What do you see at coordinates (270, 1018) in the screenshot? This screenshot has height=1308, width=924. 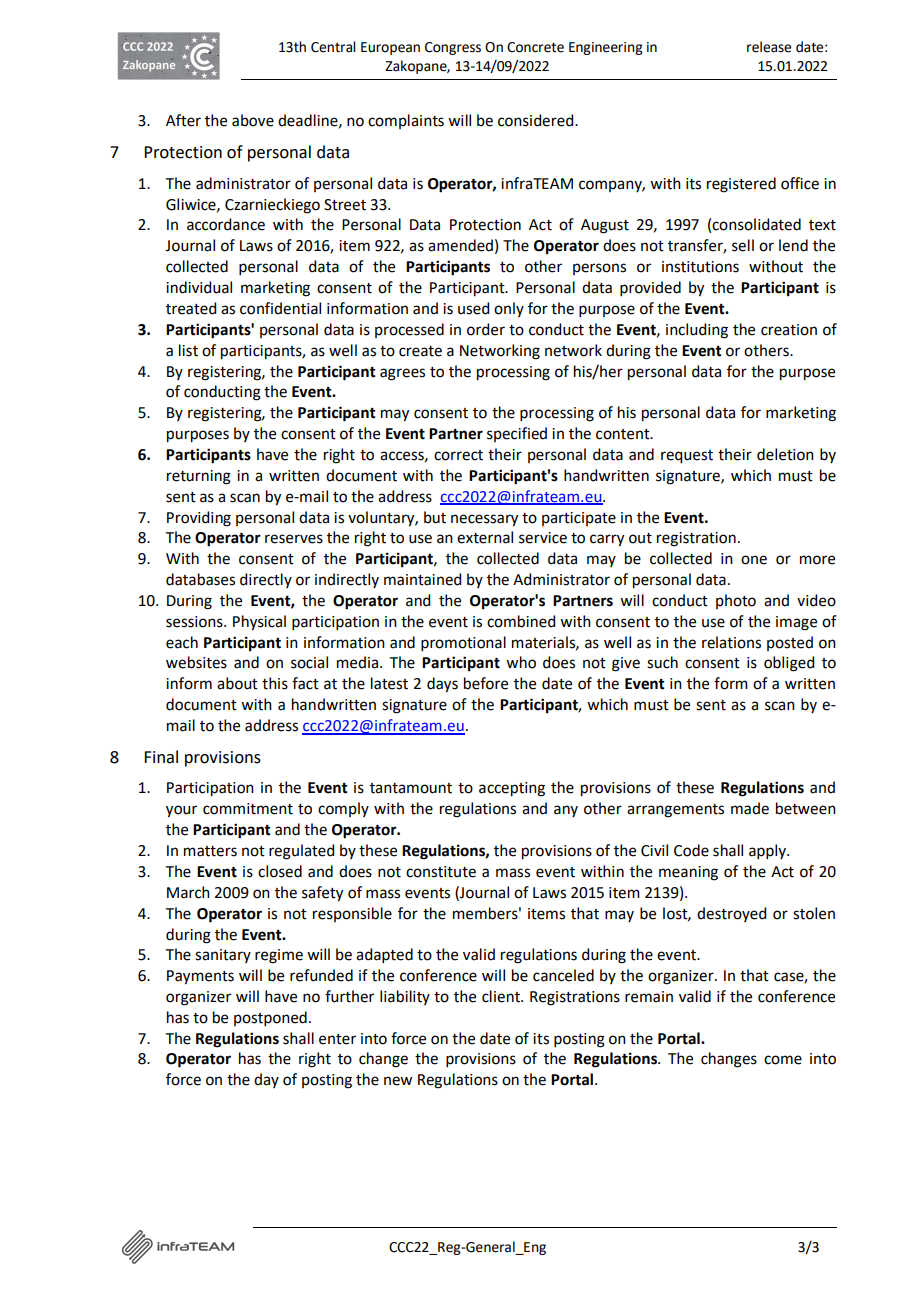 I see `postponed` at bounding box center [270, 1018].
